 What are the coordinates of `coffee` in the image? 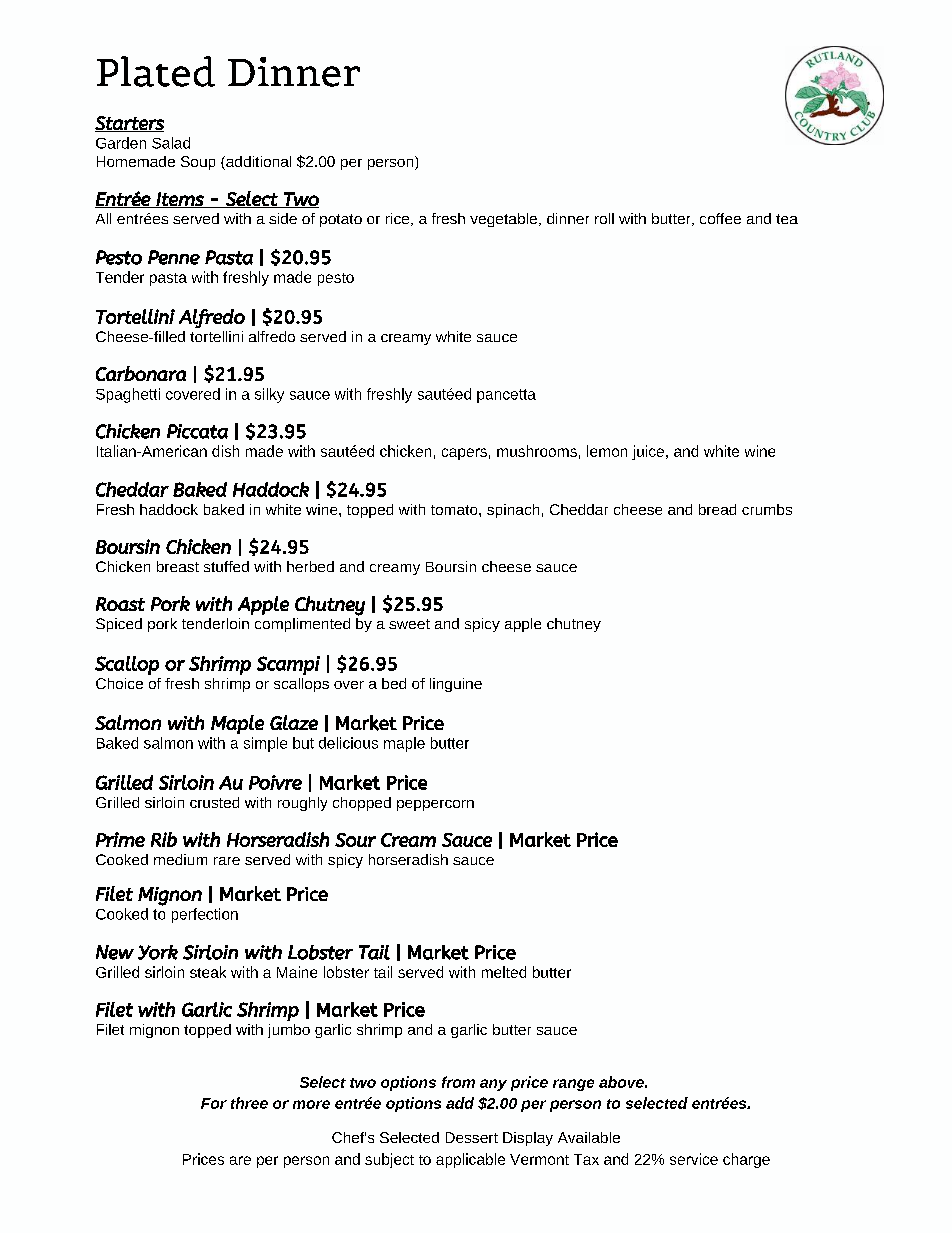 It's located at (720, 218).
